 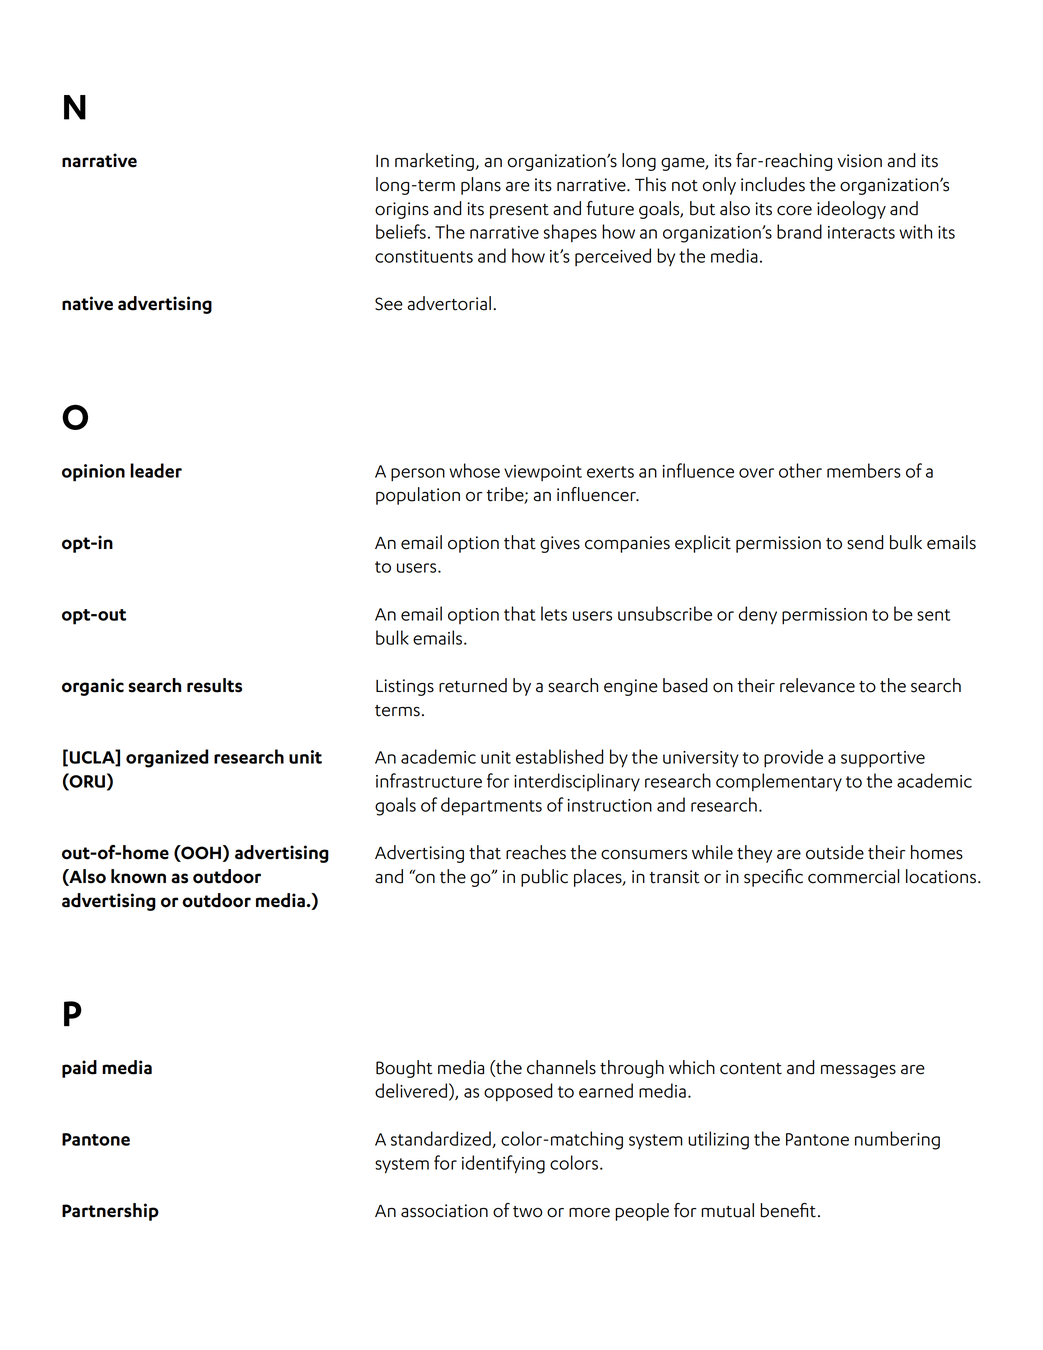 What do you see at coordinates (87, 303) in the screenshot?
I see `native` at bounding box center [87, 303].
